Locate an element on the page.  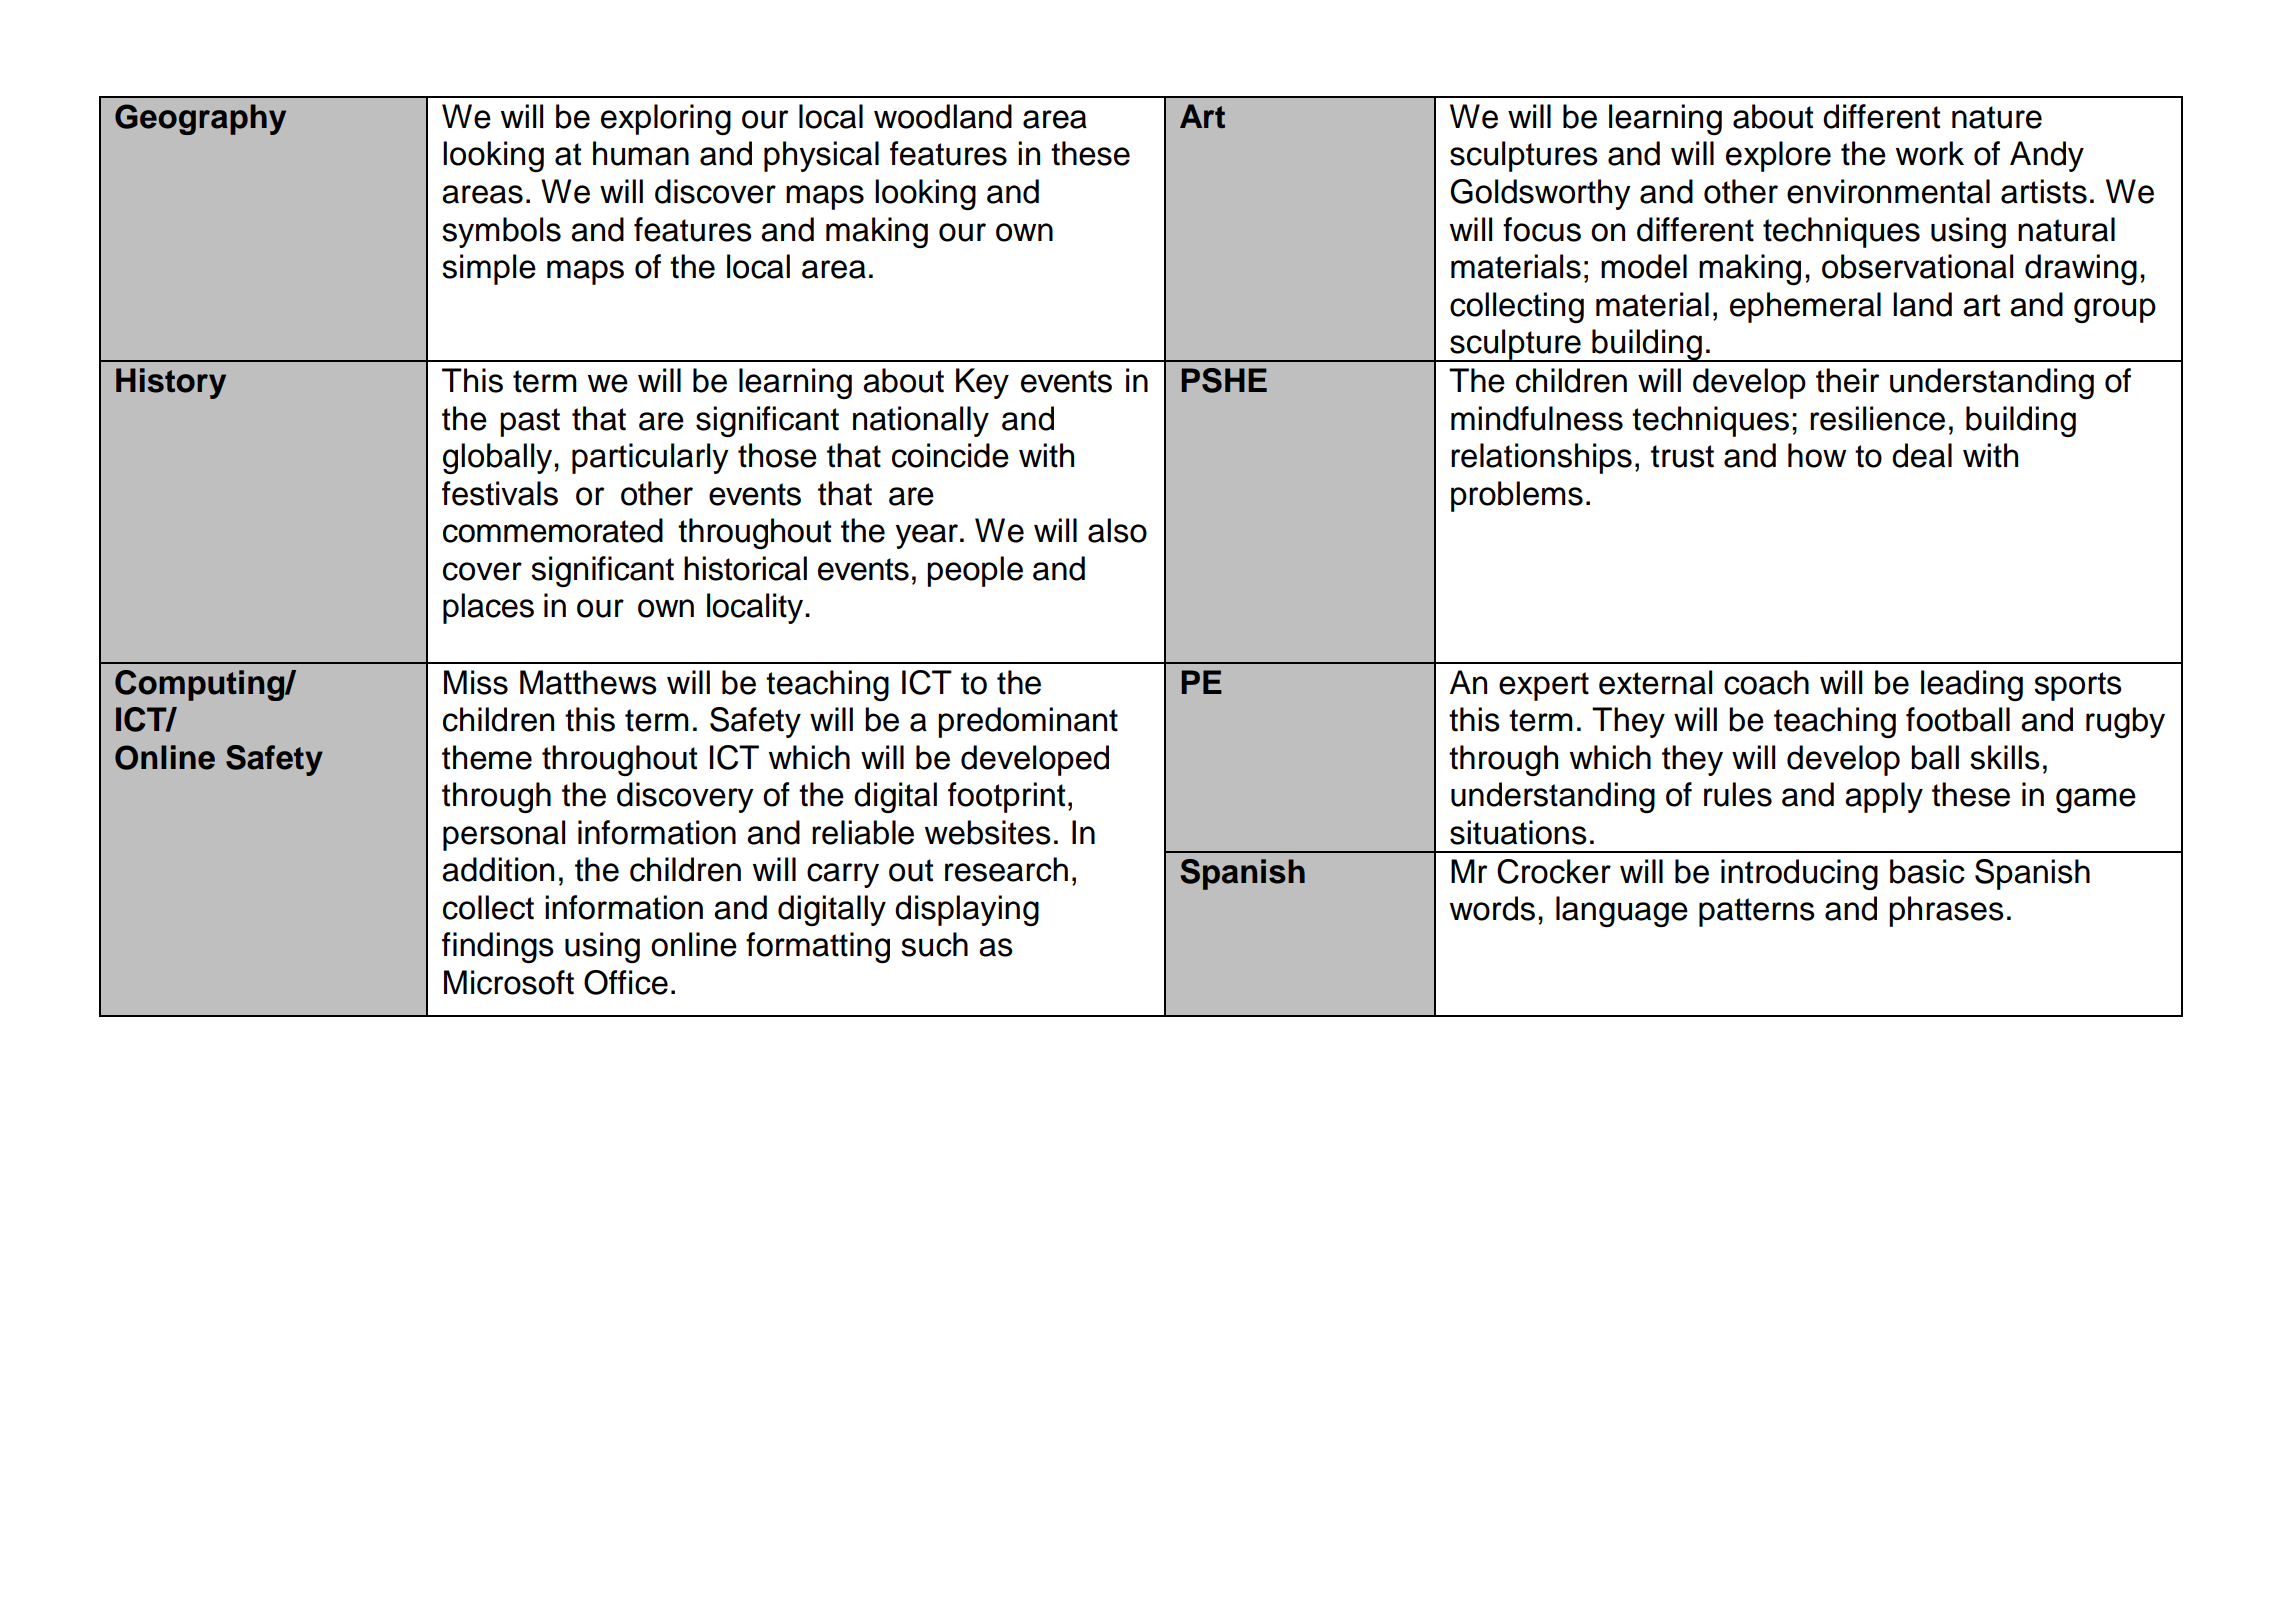
work is located at coordinates (1930, 153).
